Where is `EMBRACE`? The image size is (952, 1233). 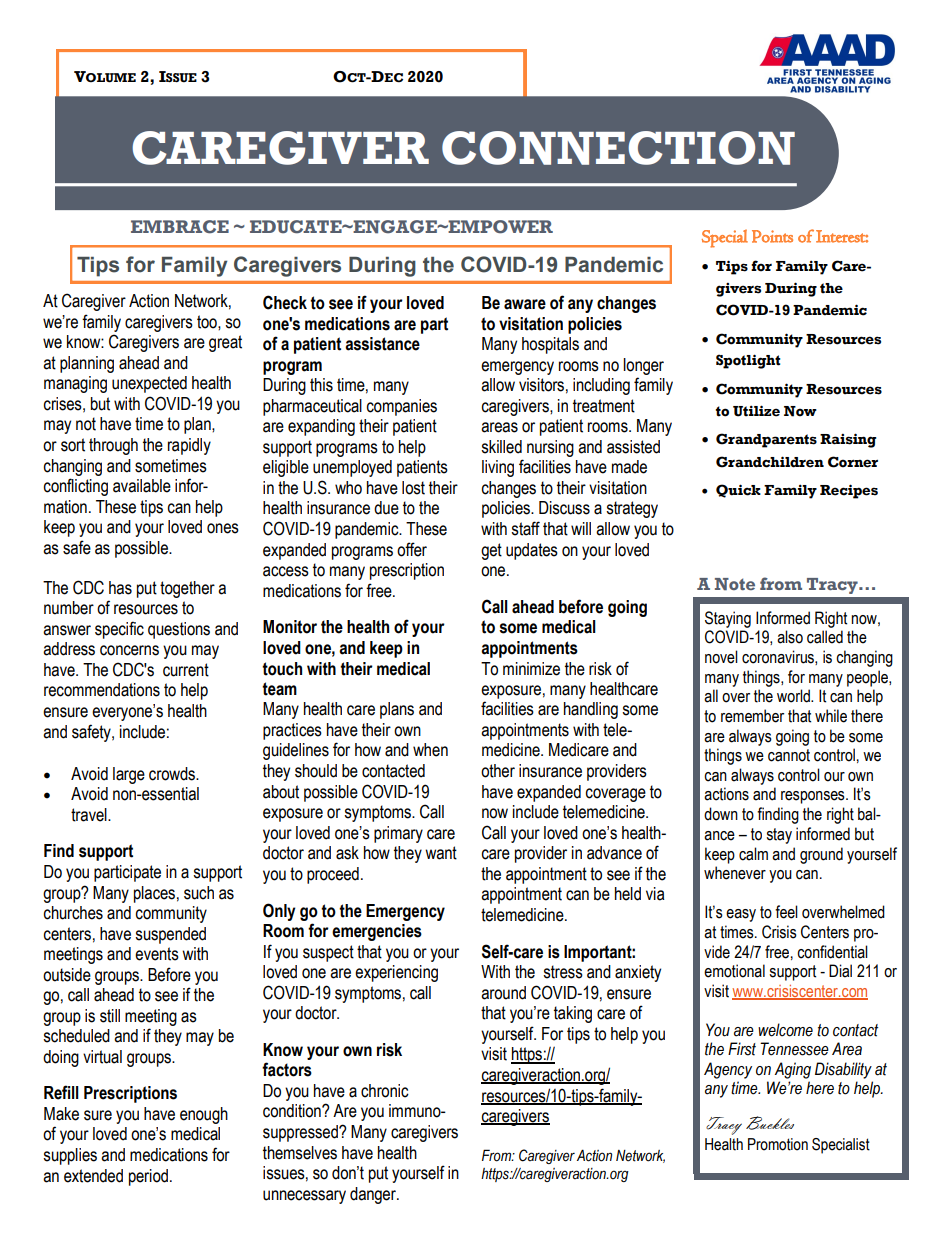
EMBRACE is located at coordinates (180, 227).
